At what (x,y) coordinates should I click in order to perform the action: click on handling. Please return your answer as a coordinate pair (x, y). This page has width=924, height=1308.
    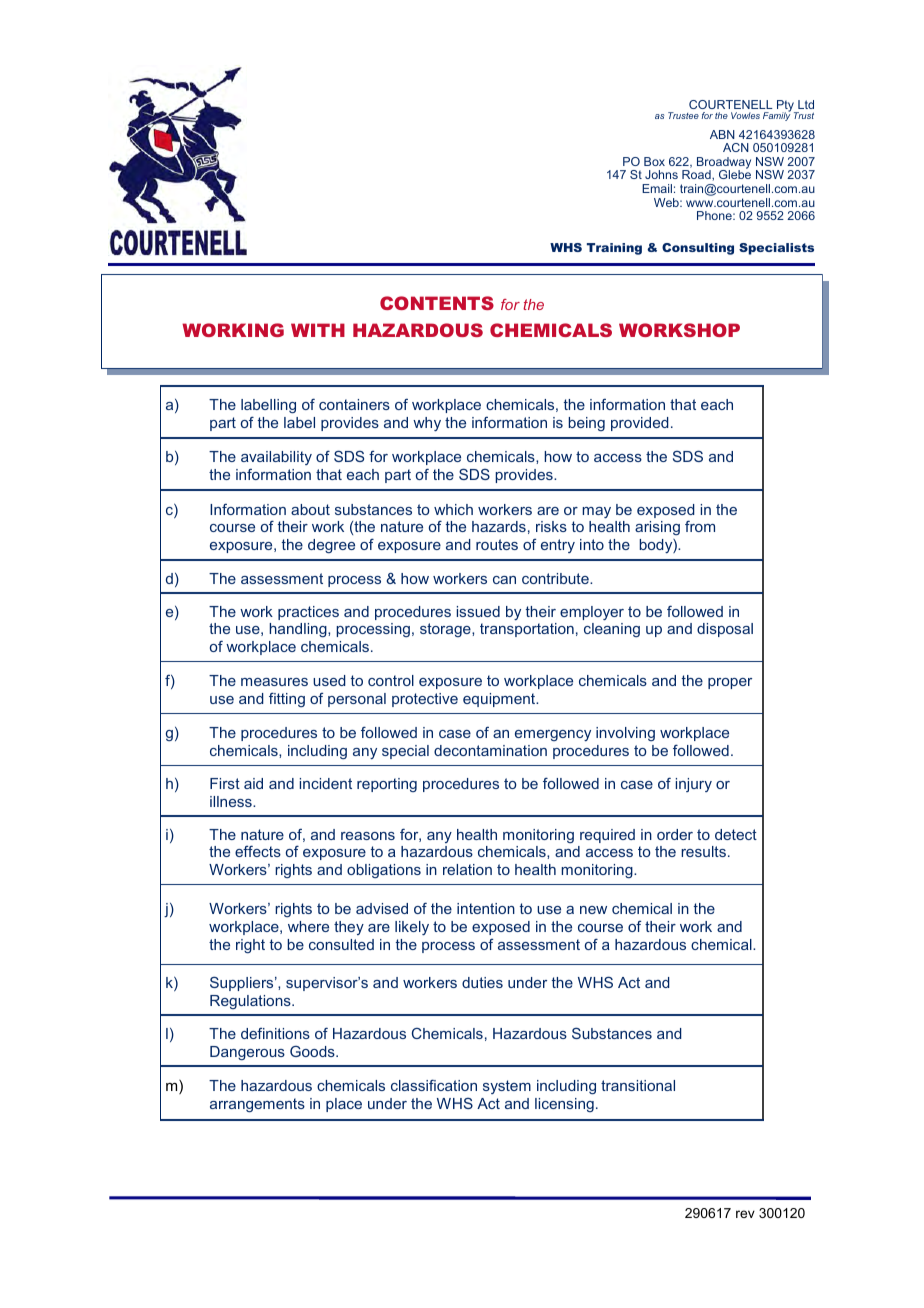
    Looking at the image, I should click on (299, 630).
